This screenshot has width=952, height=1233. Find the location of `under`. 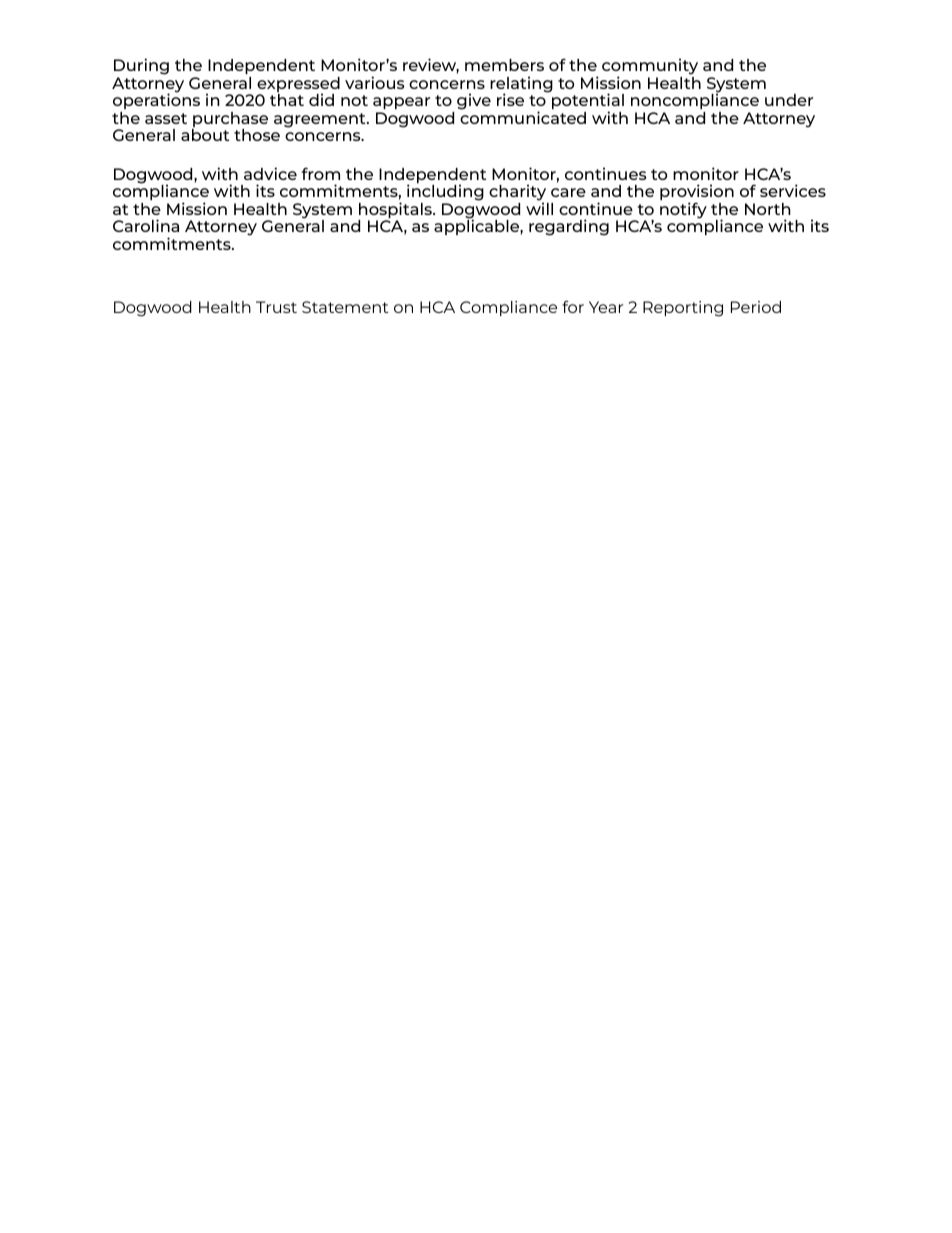

under is located at coordinates (789, 100).
